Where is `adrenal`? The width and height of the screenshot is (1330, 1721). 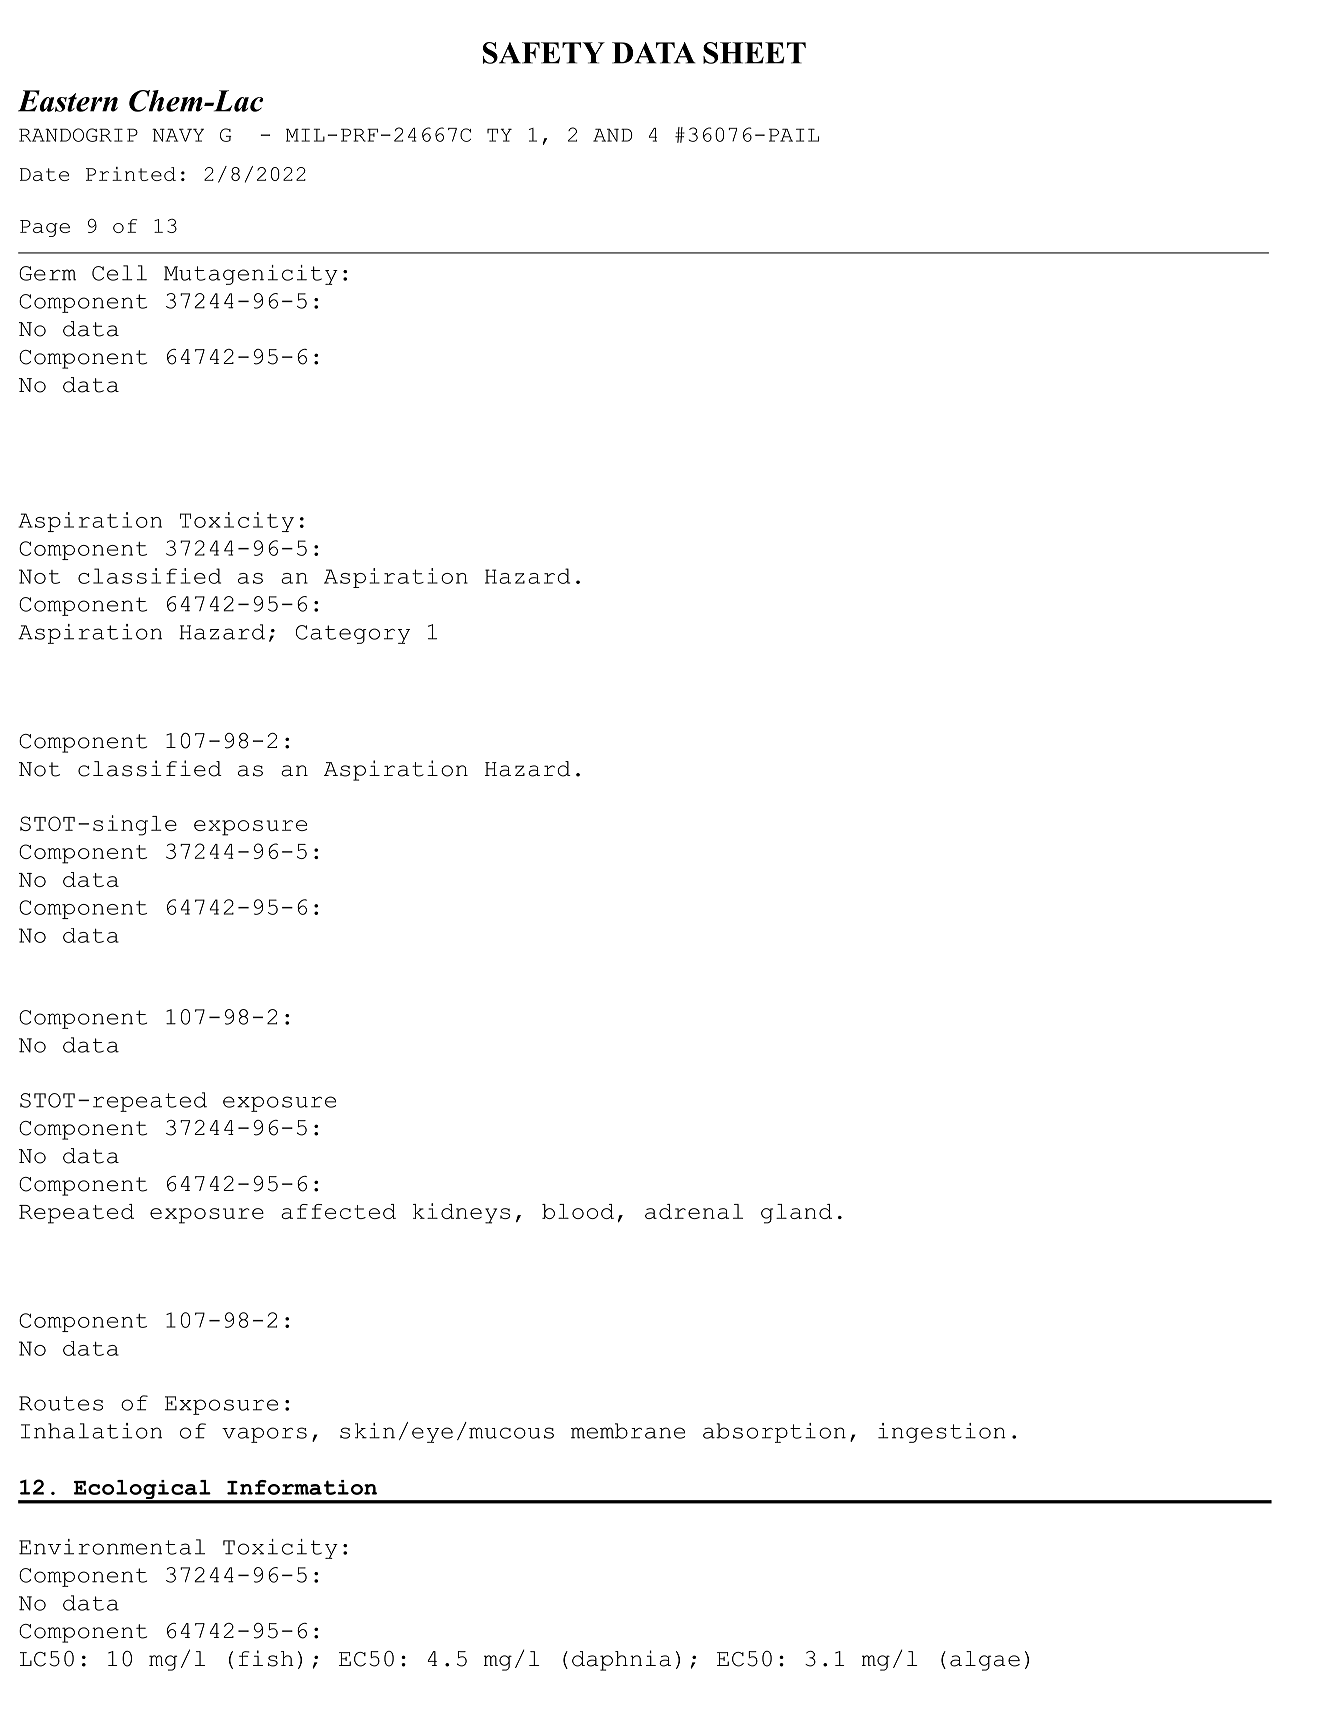 adrenal is located at coordinates (694, 1211).
